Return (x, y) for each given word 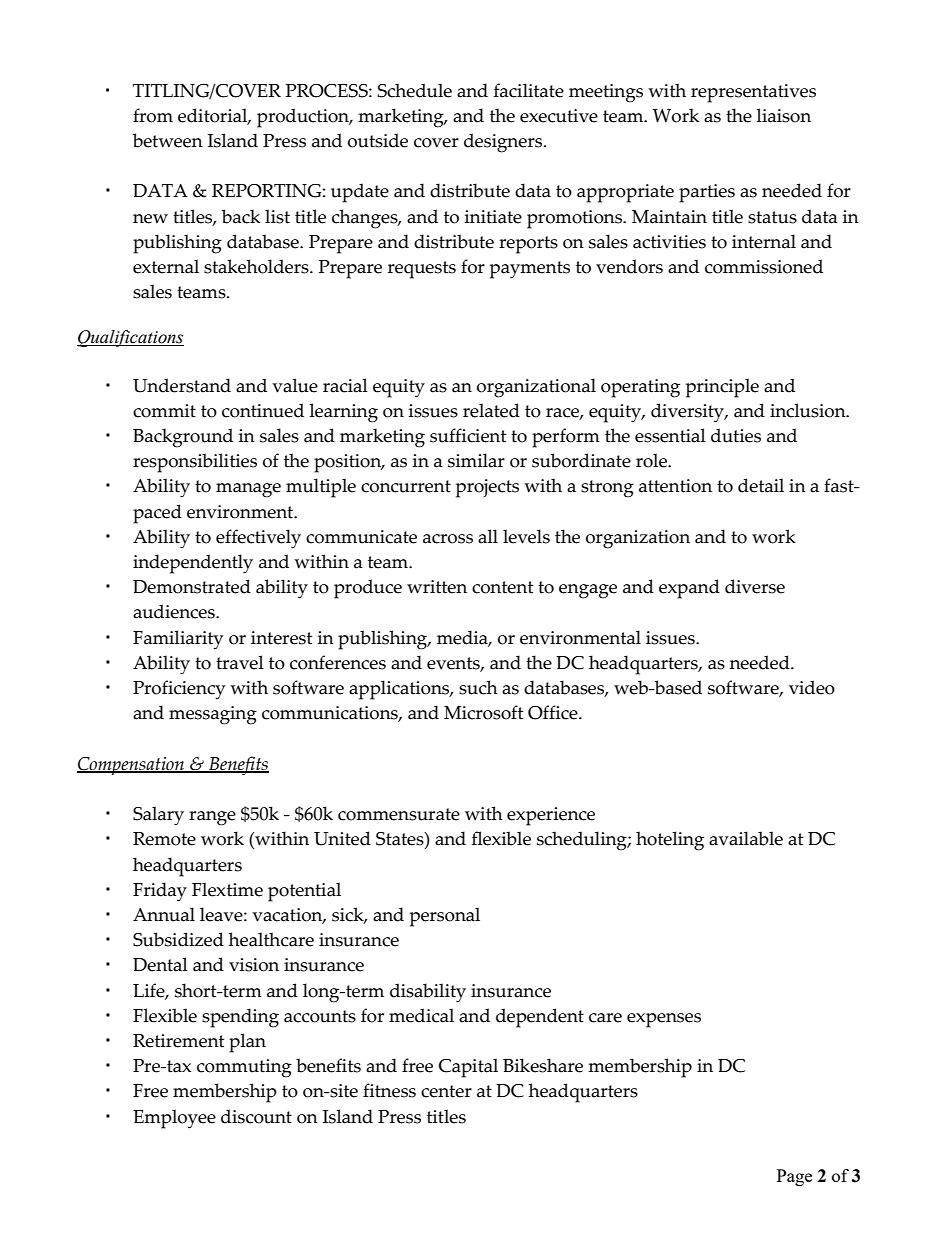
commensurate (399, 814)
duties (736, 435)
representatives (753, 93)
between (168, 140)
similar (476, 460)
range (212, 818)
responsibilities (195, 463)
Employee (174, 1119)
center (446, 1091)
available (746, 838)
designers (504, 143)
